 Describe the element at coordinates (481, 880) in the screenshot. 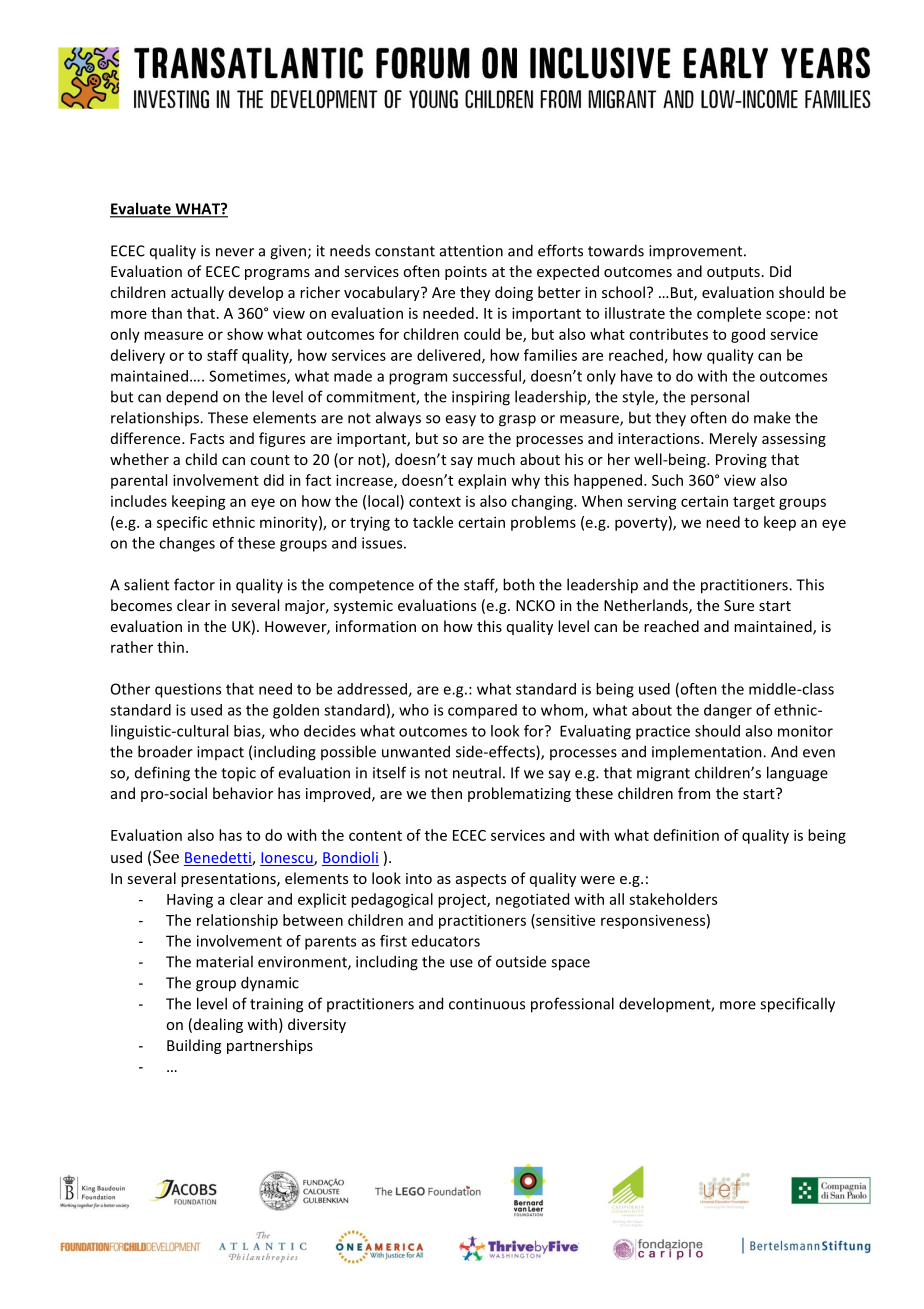

I see `aspects` at that location.
